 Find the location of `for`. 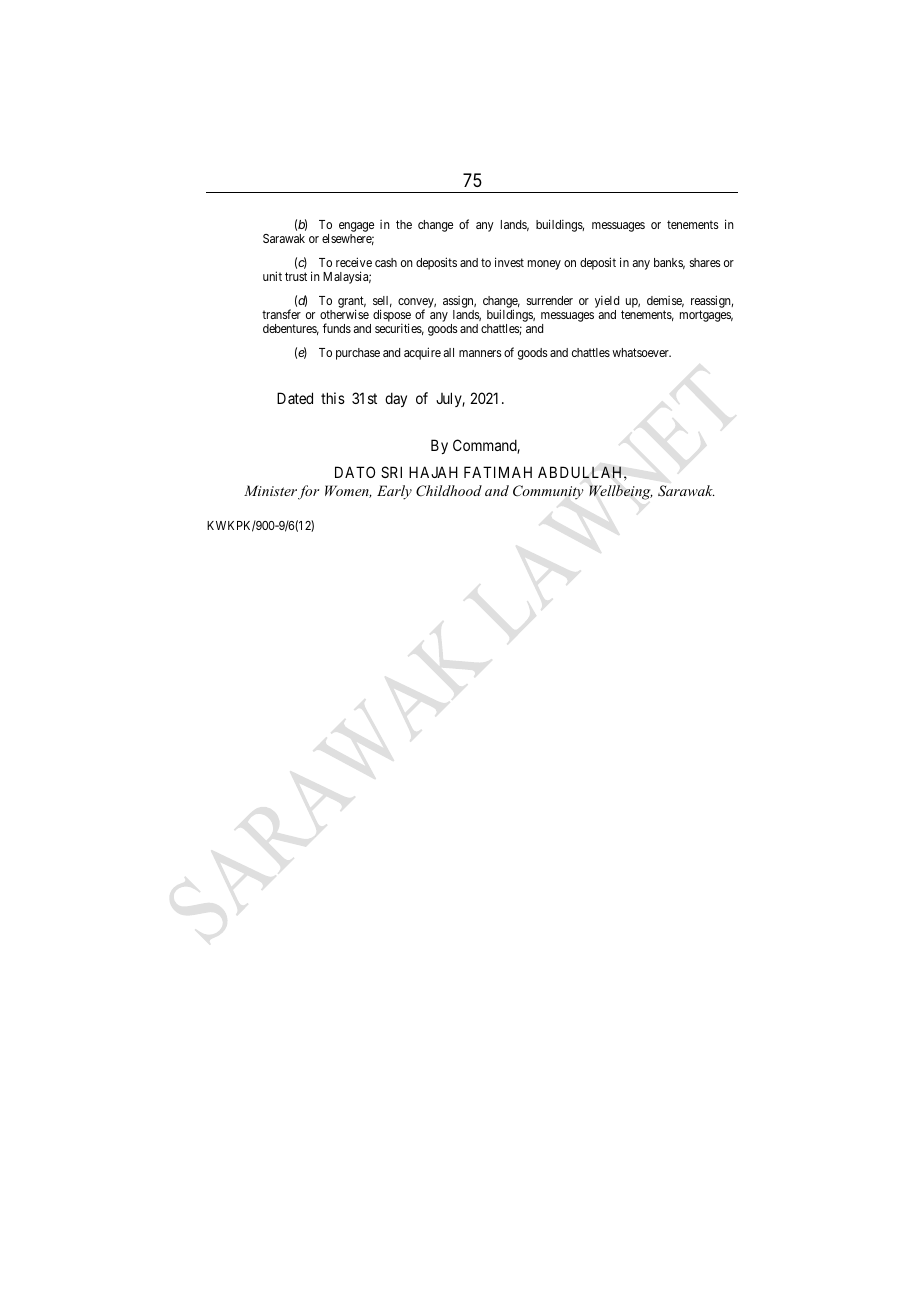

for is located at coordinates (308, 492).
